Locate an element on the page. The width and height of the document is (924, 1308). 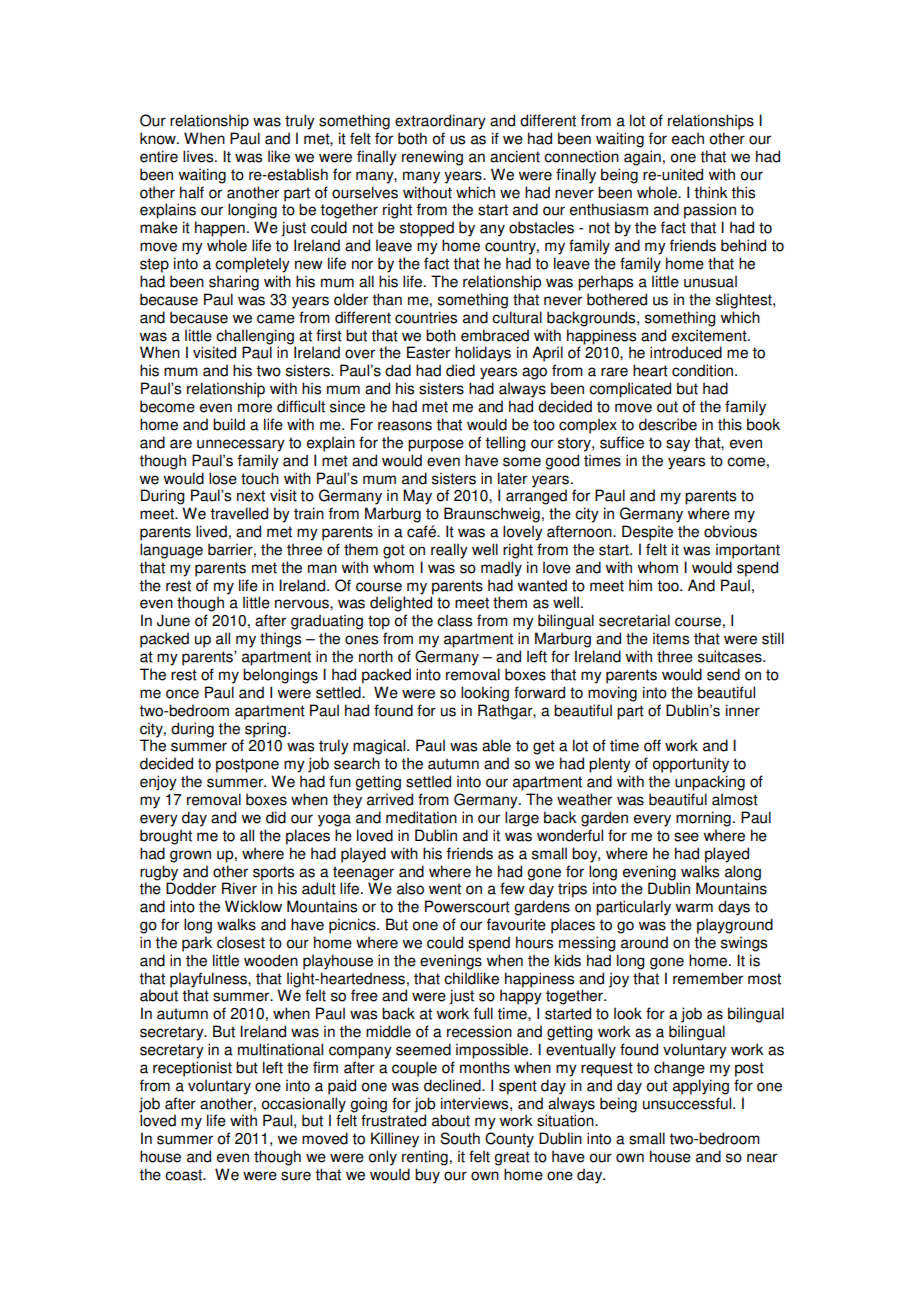
say is located at coordinates (678, 445).
